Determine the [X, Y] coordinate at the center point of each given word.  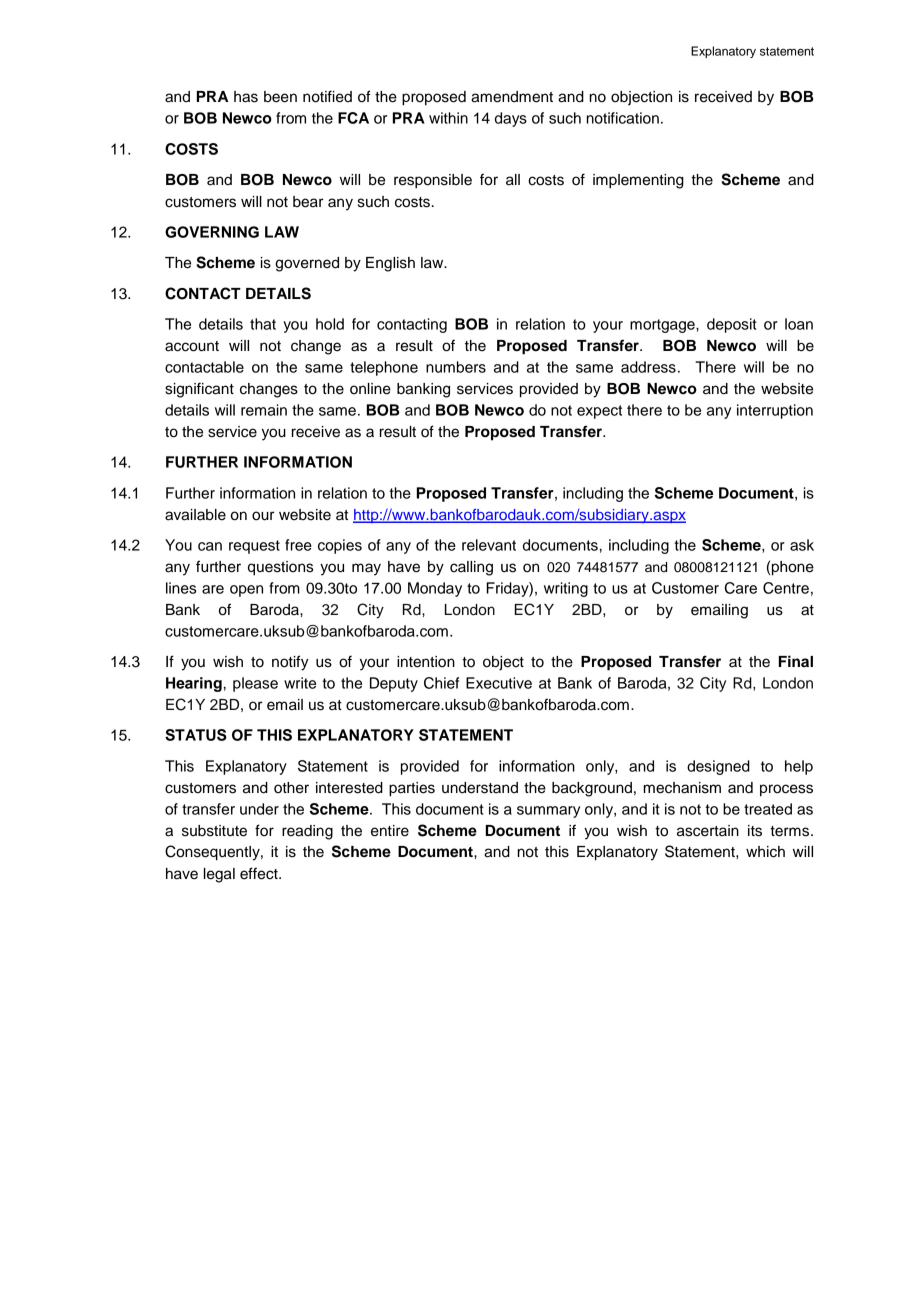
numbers [456, 367]
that [263, 324]
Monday [435, 589]
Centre [786, 588]
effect [260, 873]
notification [623, 118]
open [246, 591]
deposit [732, 325]
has [246, 97]
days [511, 119]
